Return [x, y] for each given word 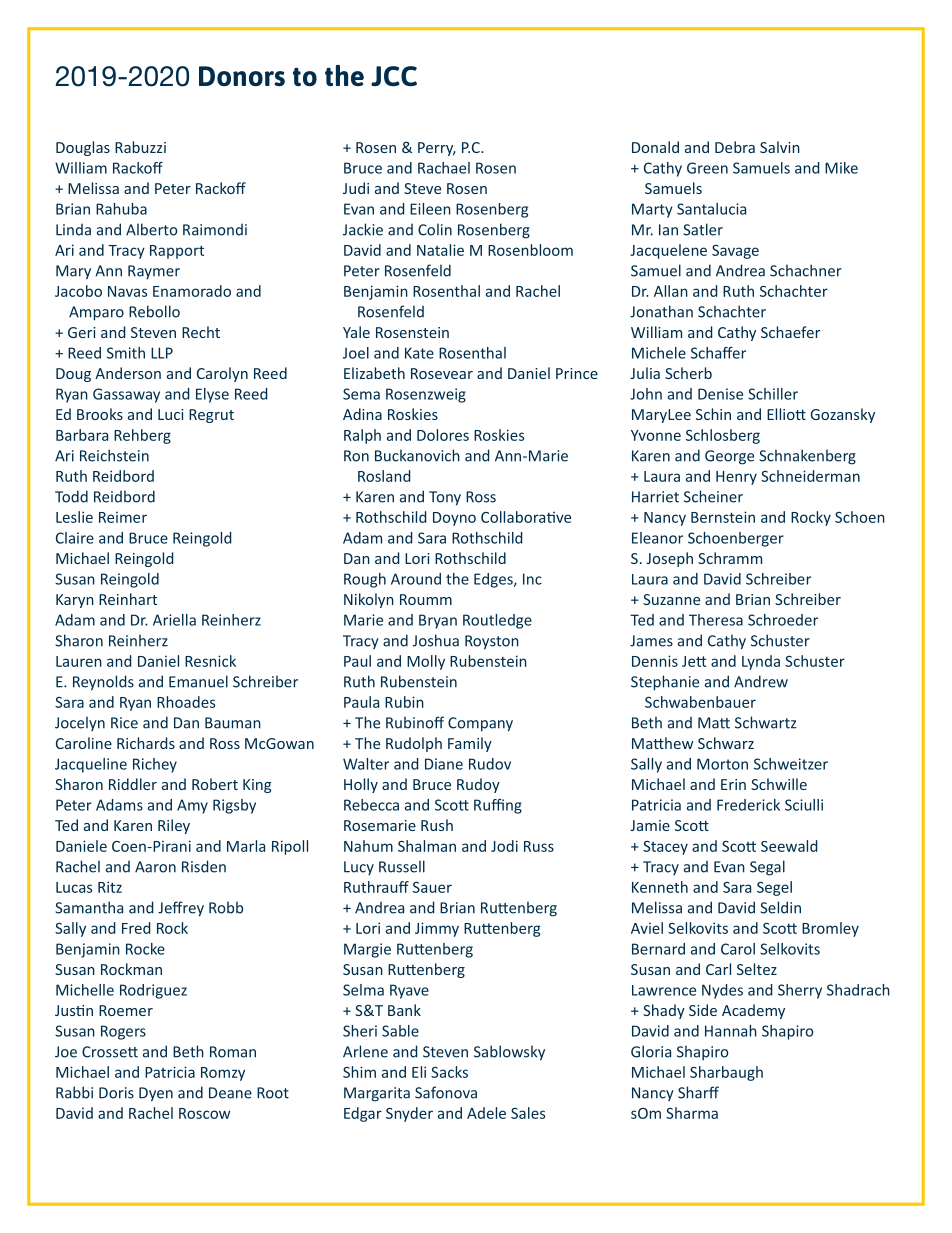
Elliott [786, 414]
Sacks [449, 1072]
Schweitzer [791, 764]
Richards [146, 743]
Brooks [100, 414]
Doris [116, 1093]
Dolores [443, 435]
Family [470, 744]
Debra [735, 147]
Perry [437, 149]
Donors [242, 76]
